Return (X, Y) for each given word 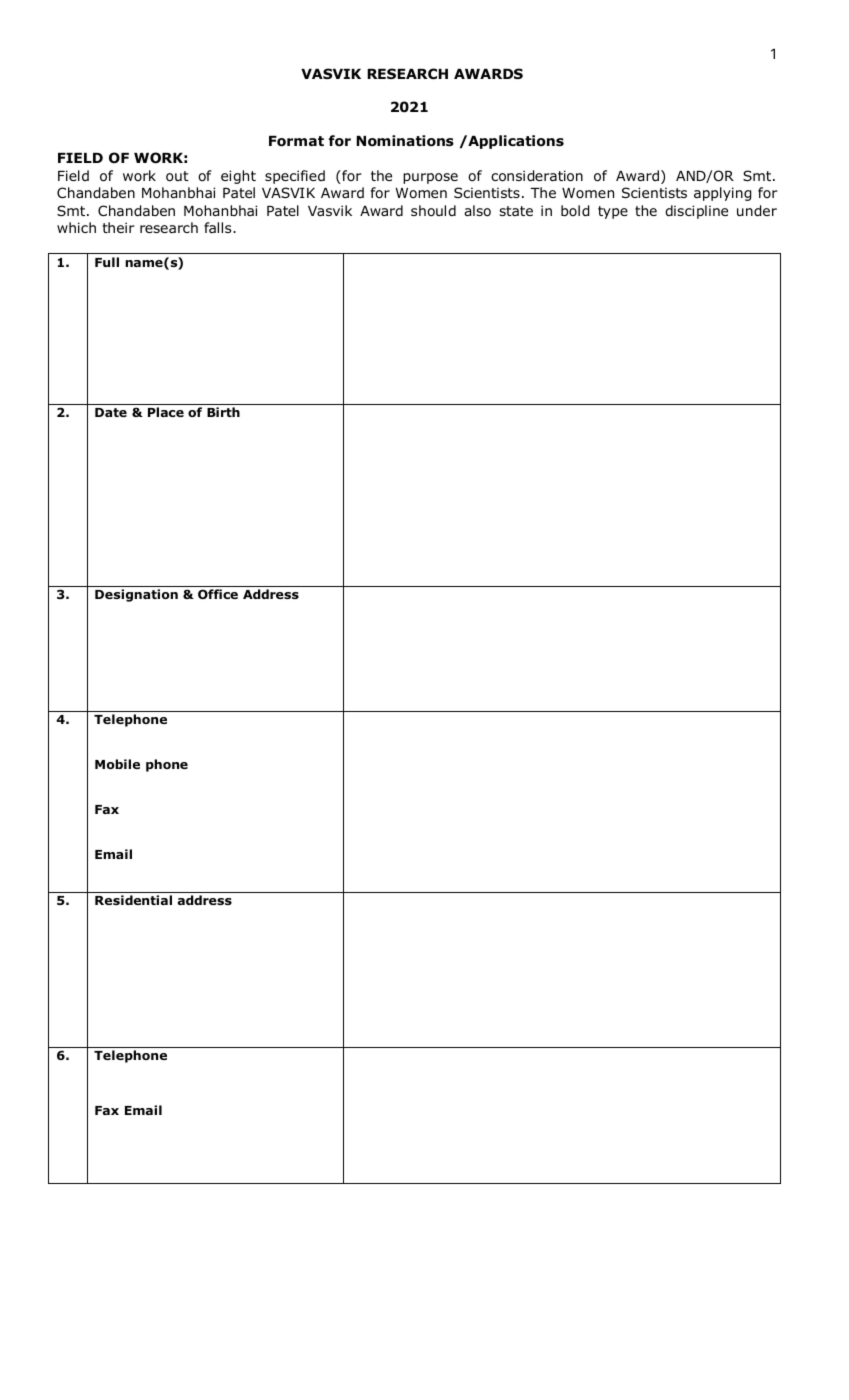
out (177, 176)
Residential (133, 900)
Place (166, 412)
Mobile (117, 764)
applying (722, 194)
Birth (223, 412)
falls (219, 227)
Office (218, 594)
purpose (430, 178)
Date (111, 412)
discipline (696, 212)
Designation (136, 595)
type (613, 212)
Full (107, 262)
